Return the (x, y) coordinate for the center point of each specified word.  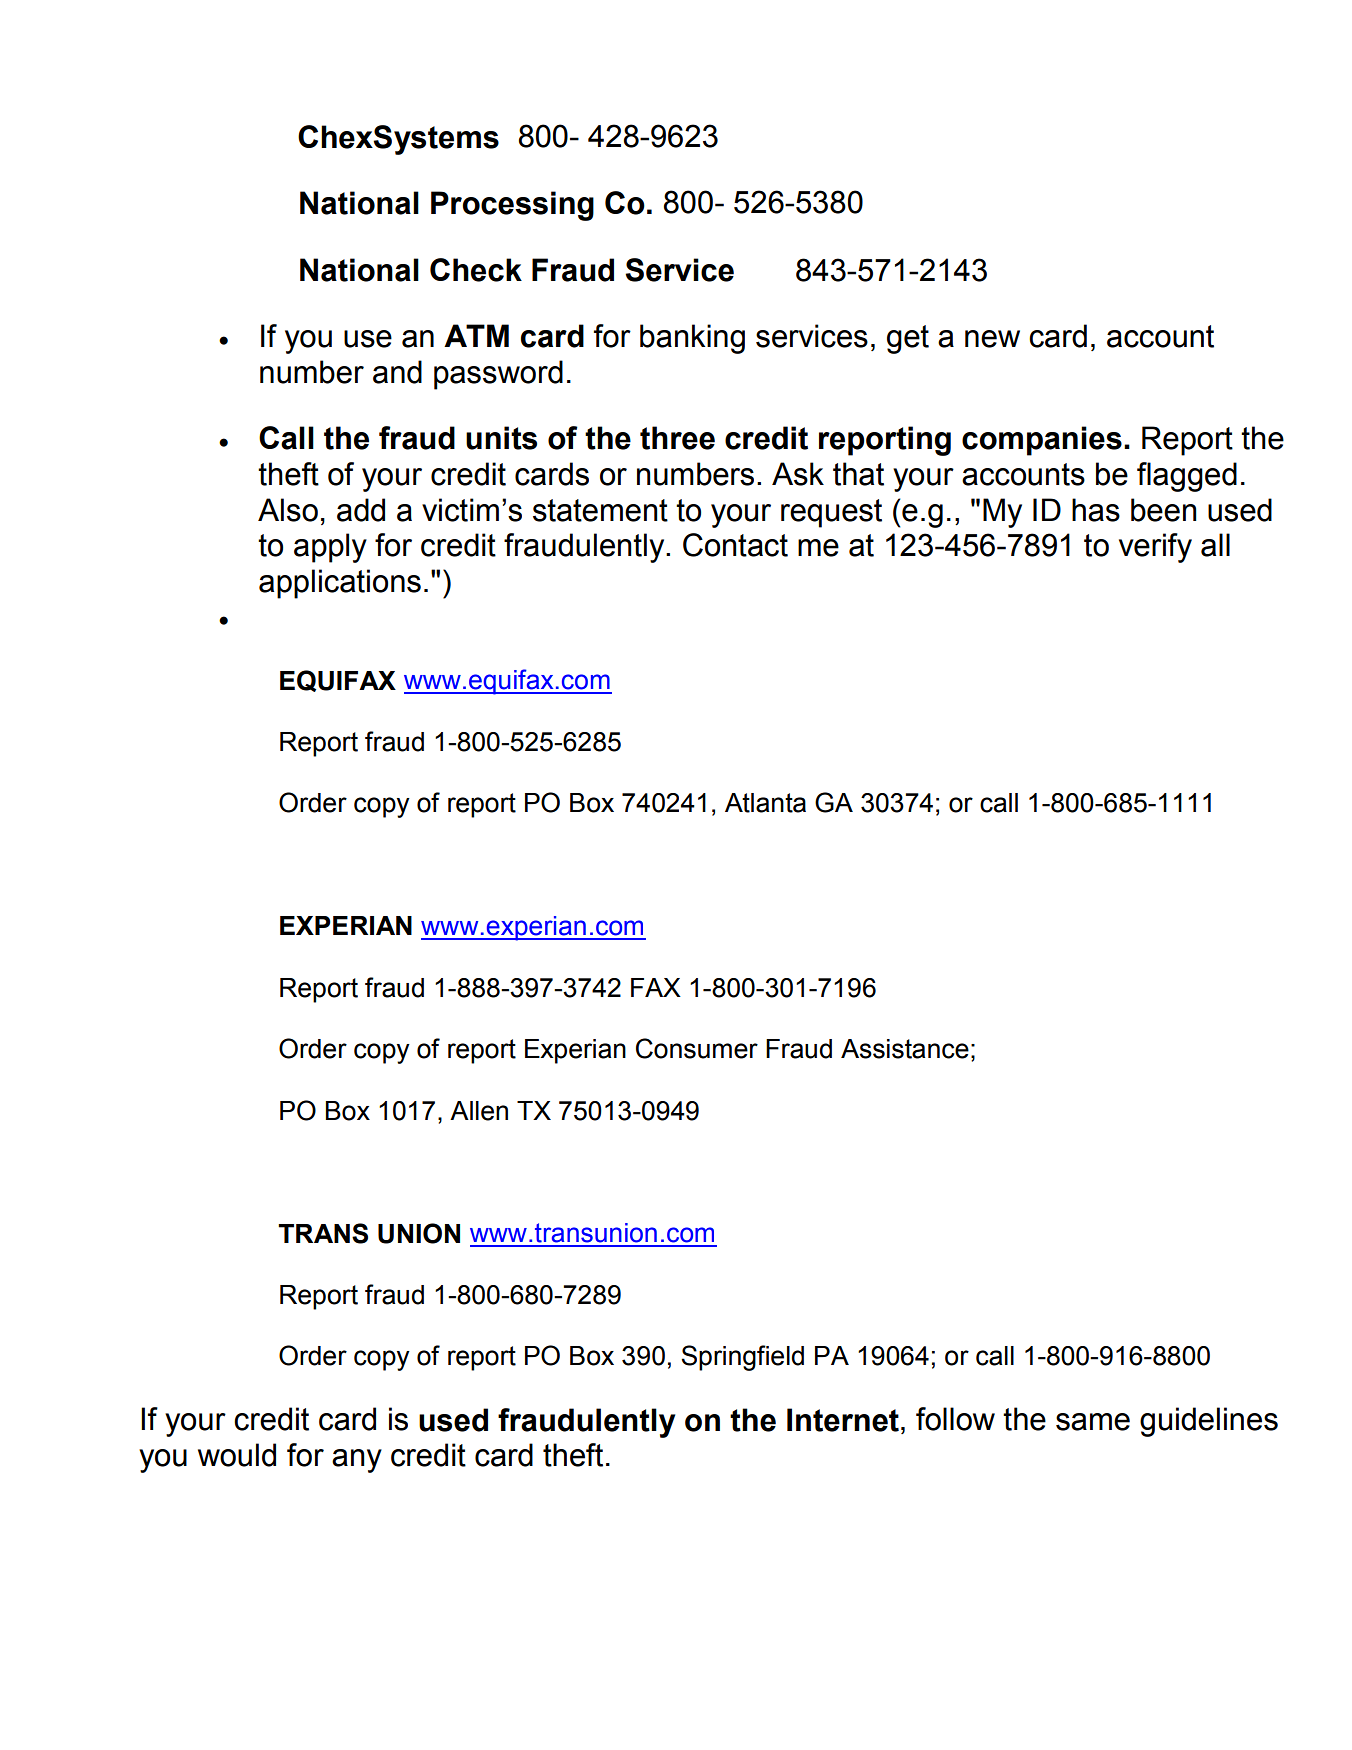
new (992, 339)
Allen (479, 1111)
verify (1155, 548)
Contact (735, 545)
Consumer (697, 1048)
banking (692, 339)
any (357, 1461)
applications (340, 584)
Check (476, 270)
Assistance (905, 1049)
